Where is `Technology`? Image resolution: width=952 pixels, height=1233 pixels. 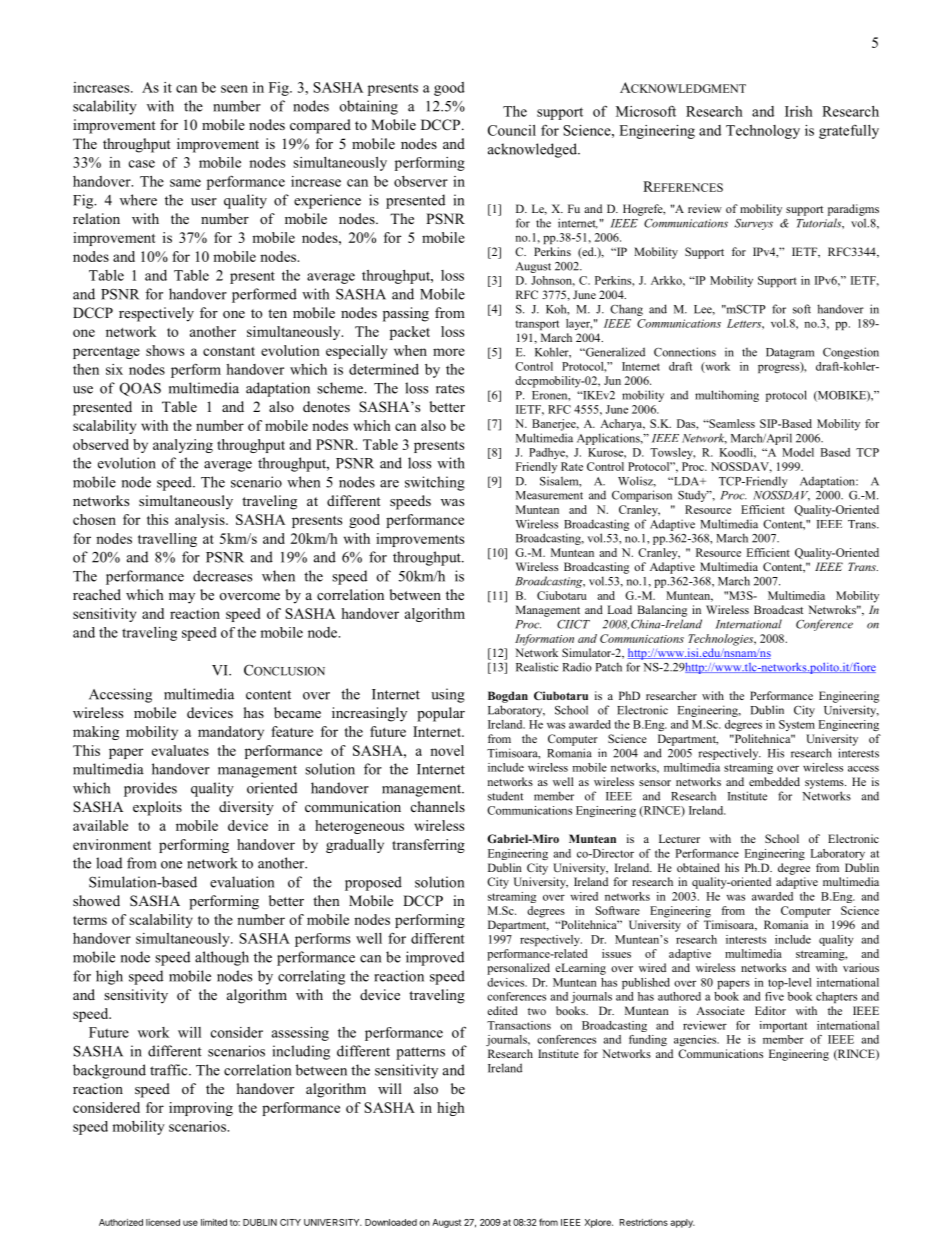 Technology is located at coordinates (763, 132).
